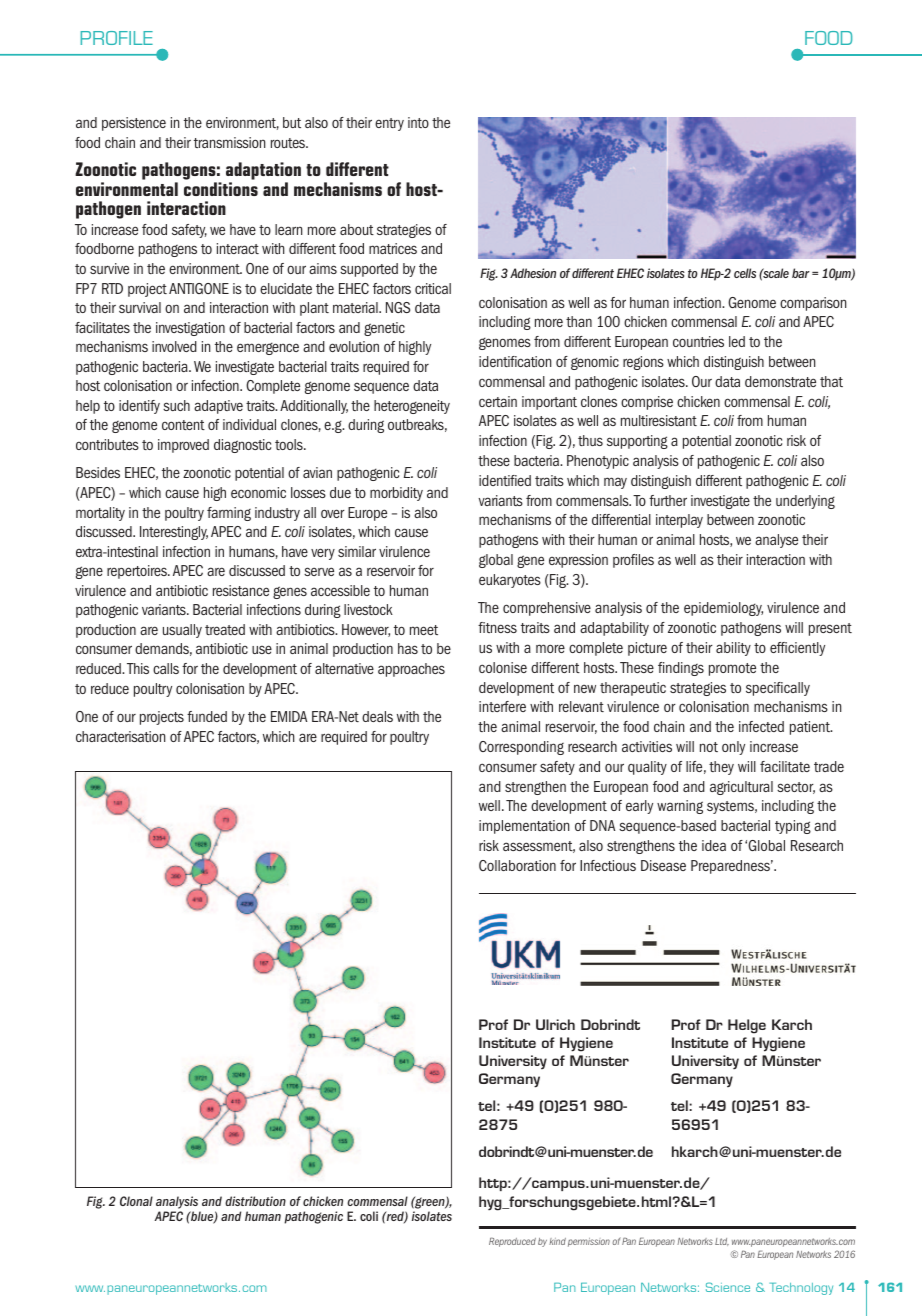 The width and height of the page is (922, 1316). Describe the element at coordinates (136, 1201) in the page. I see `Clonal` at that location.
